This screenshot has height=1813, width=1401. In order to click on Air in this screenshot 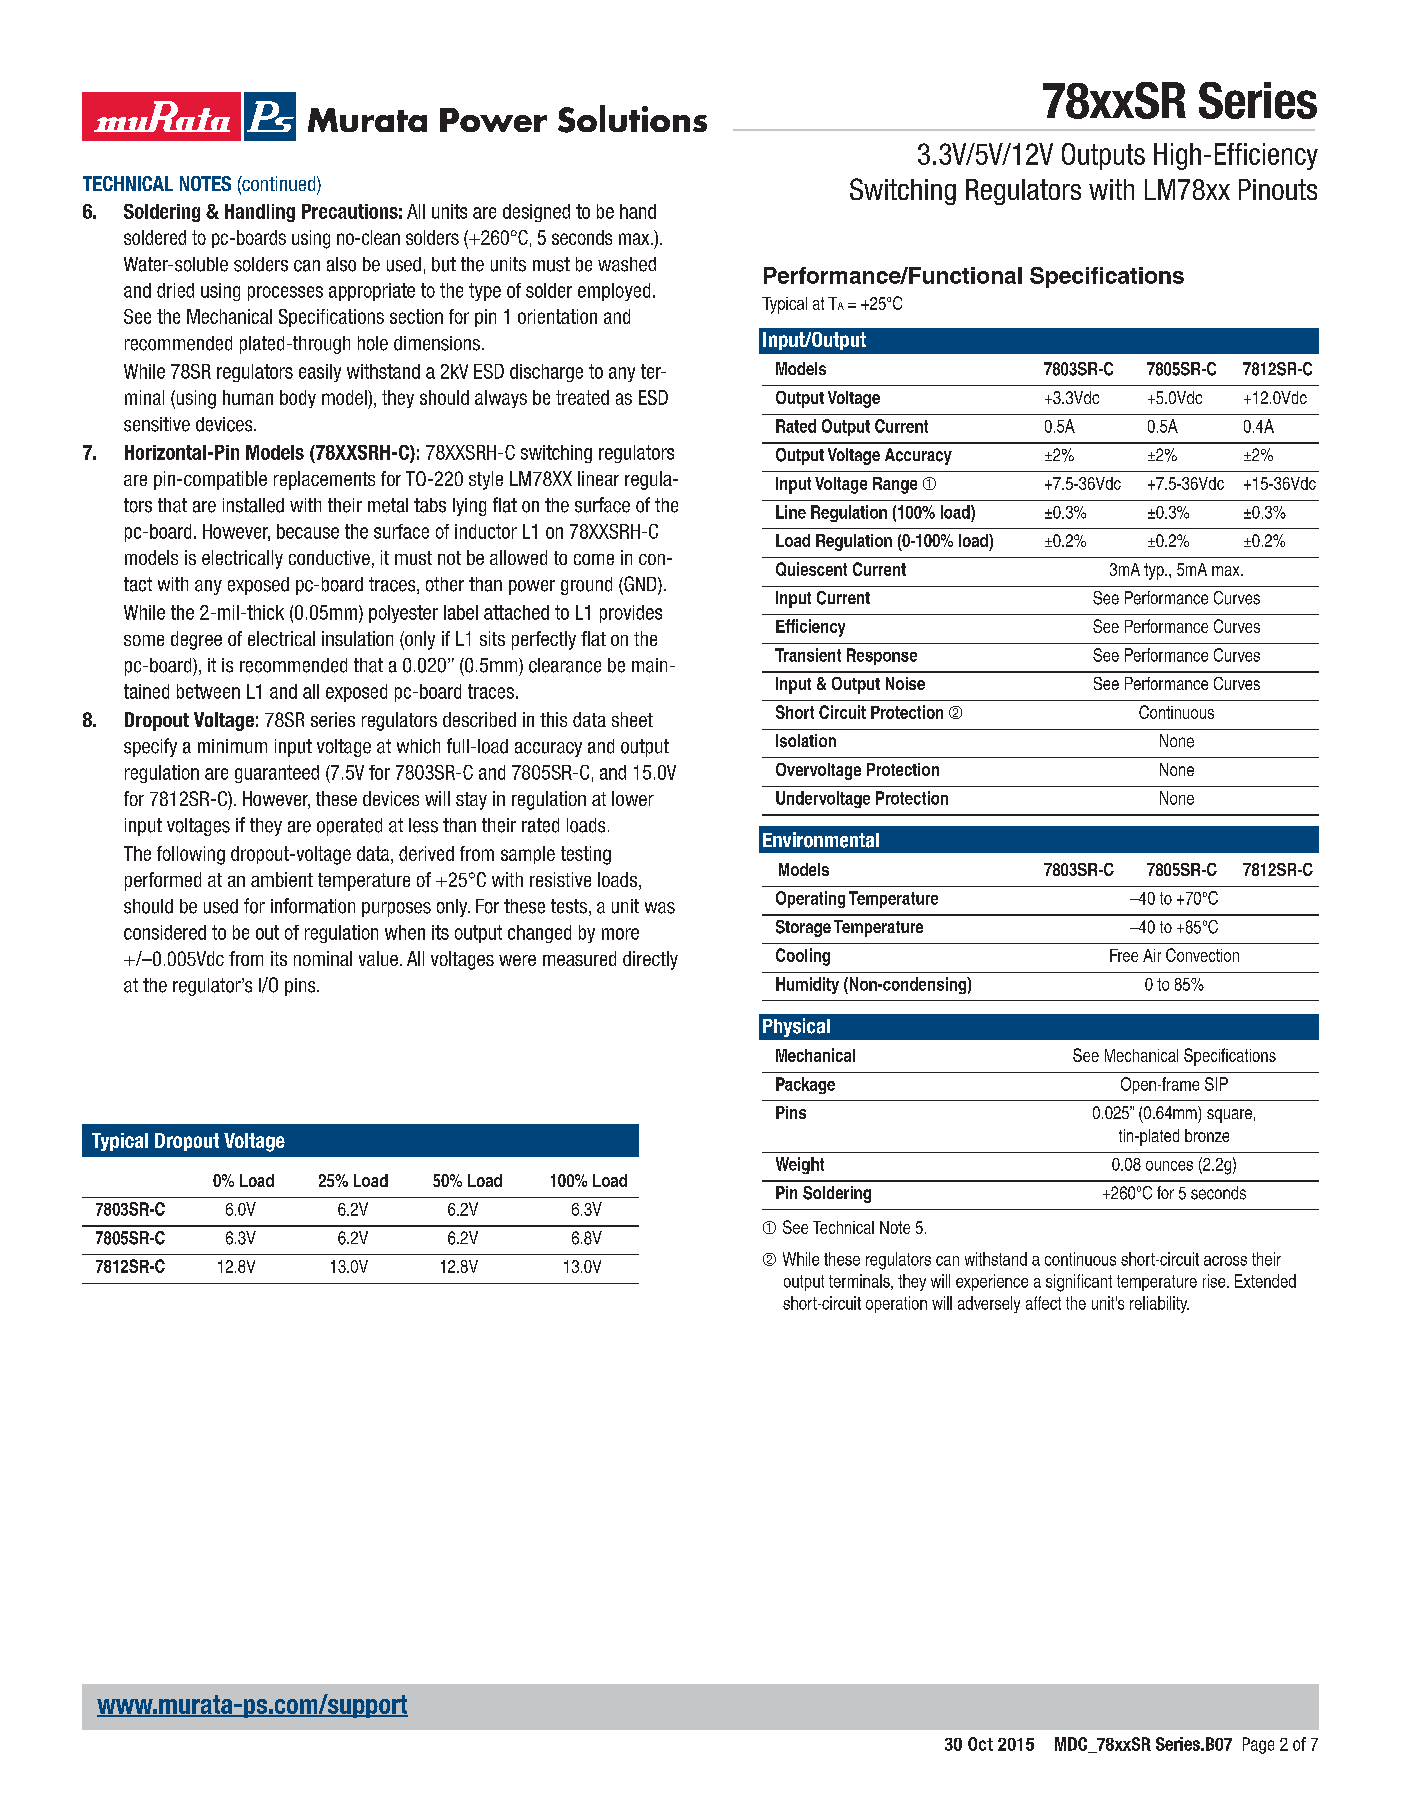, I will do `click(1152, 955)`.
